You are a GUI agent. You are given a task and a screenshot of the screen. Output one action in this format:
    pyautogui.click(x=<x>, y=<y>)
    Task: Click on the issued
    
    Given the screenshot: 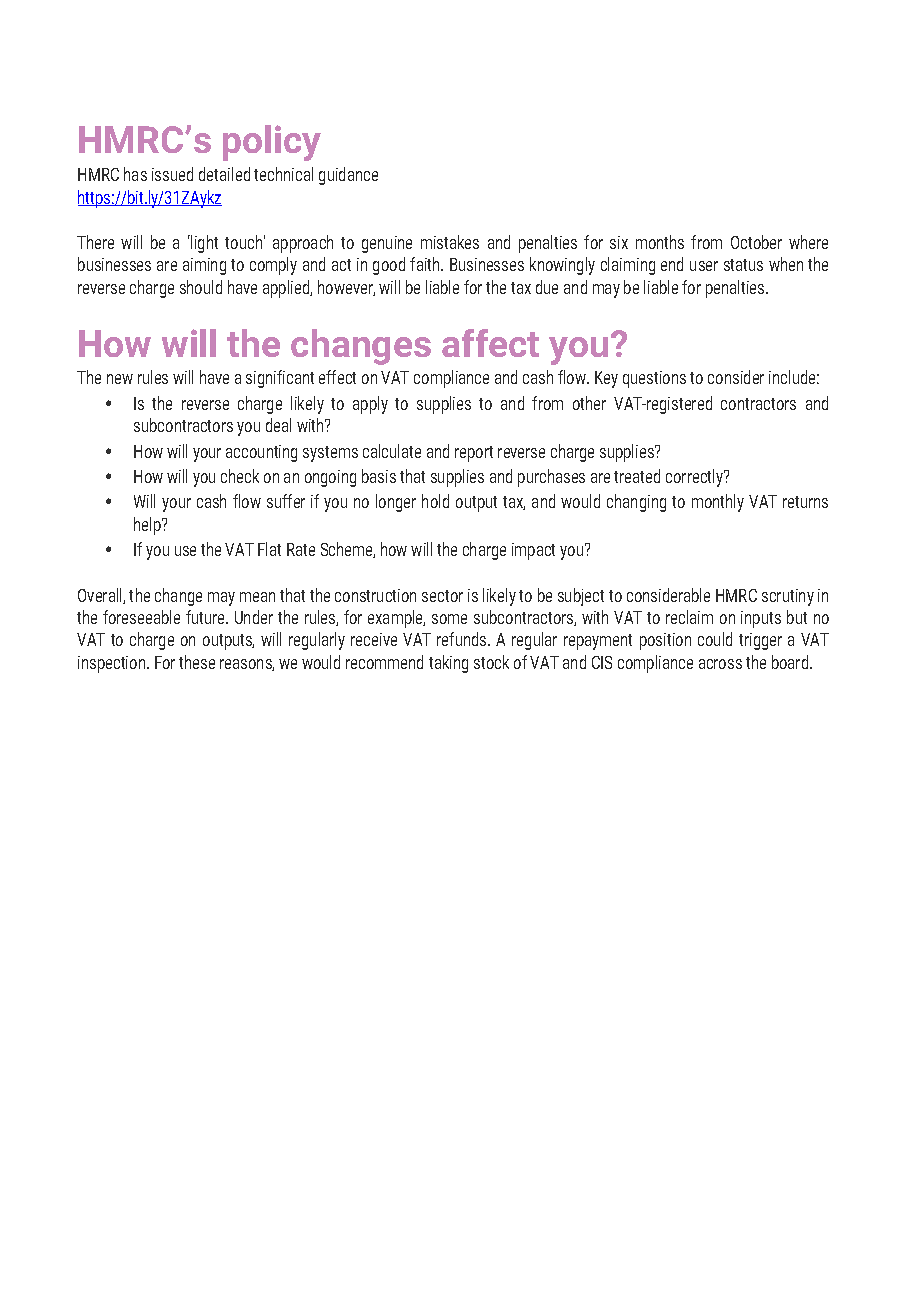 What is the action you would take?
    pyautogui.click(x=172, y=174)
